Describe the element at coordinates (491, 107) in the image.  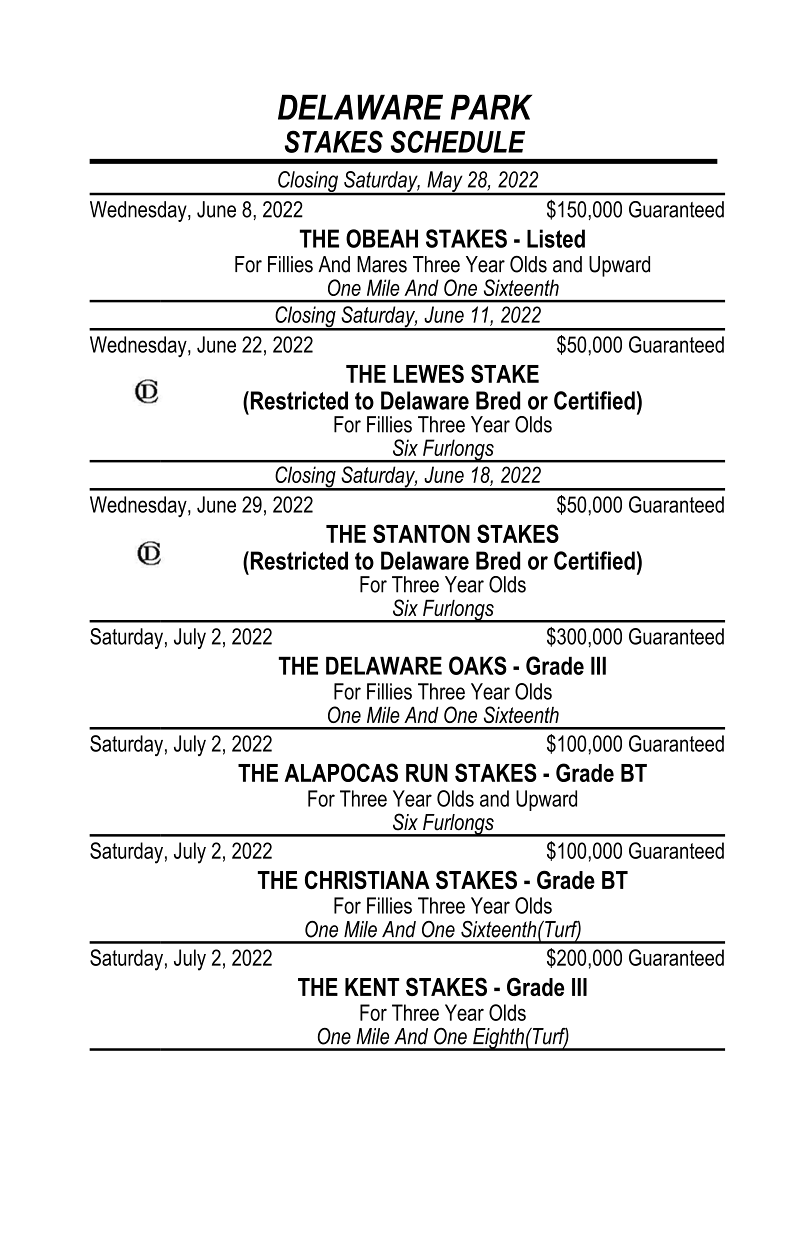
I see `PARK` at that location.
